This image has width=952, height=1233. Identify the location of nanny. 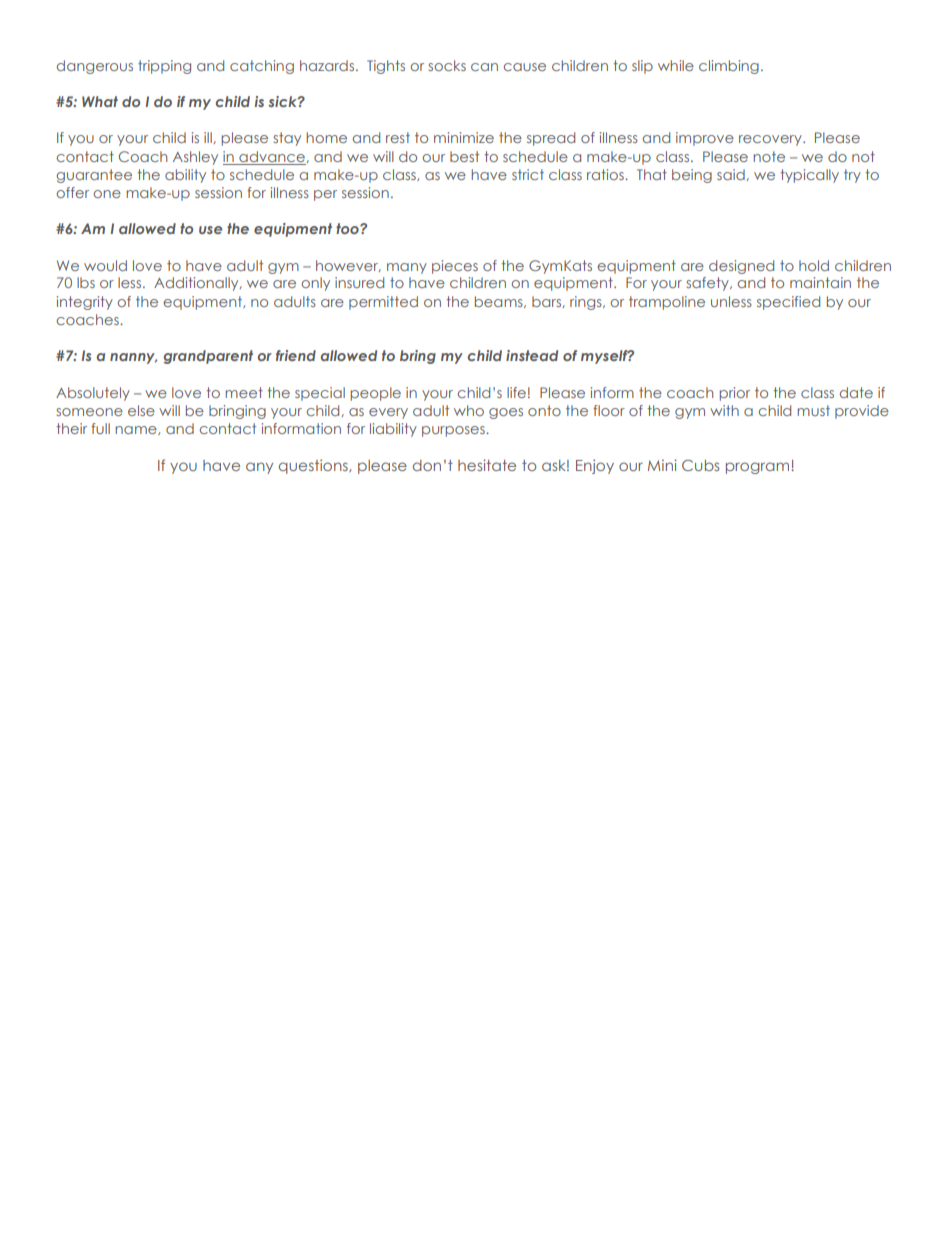
(133, 358).
